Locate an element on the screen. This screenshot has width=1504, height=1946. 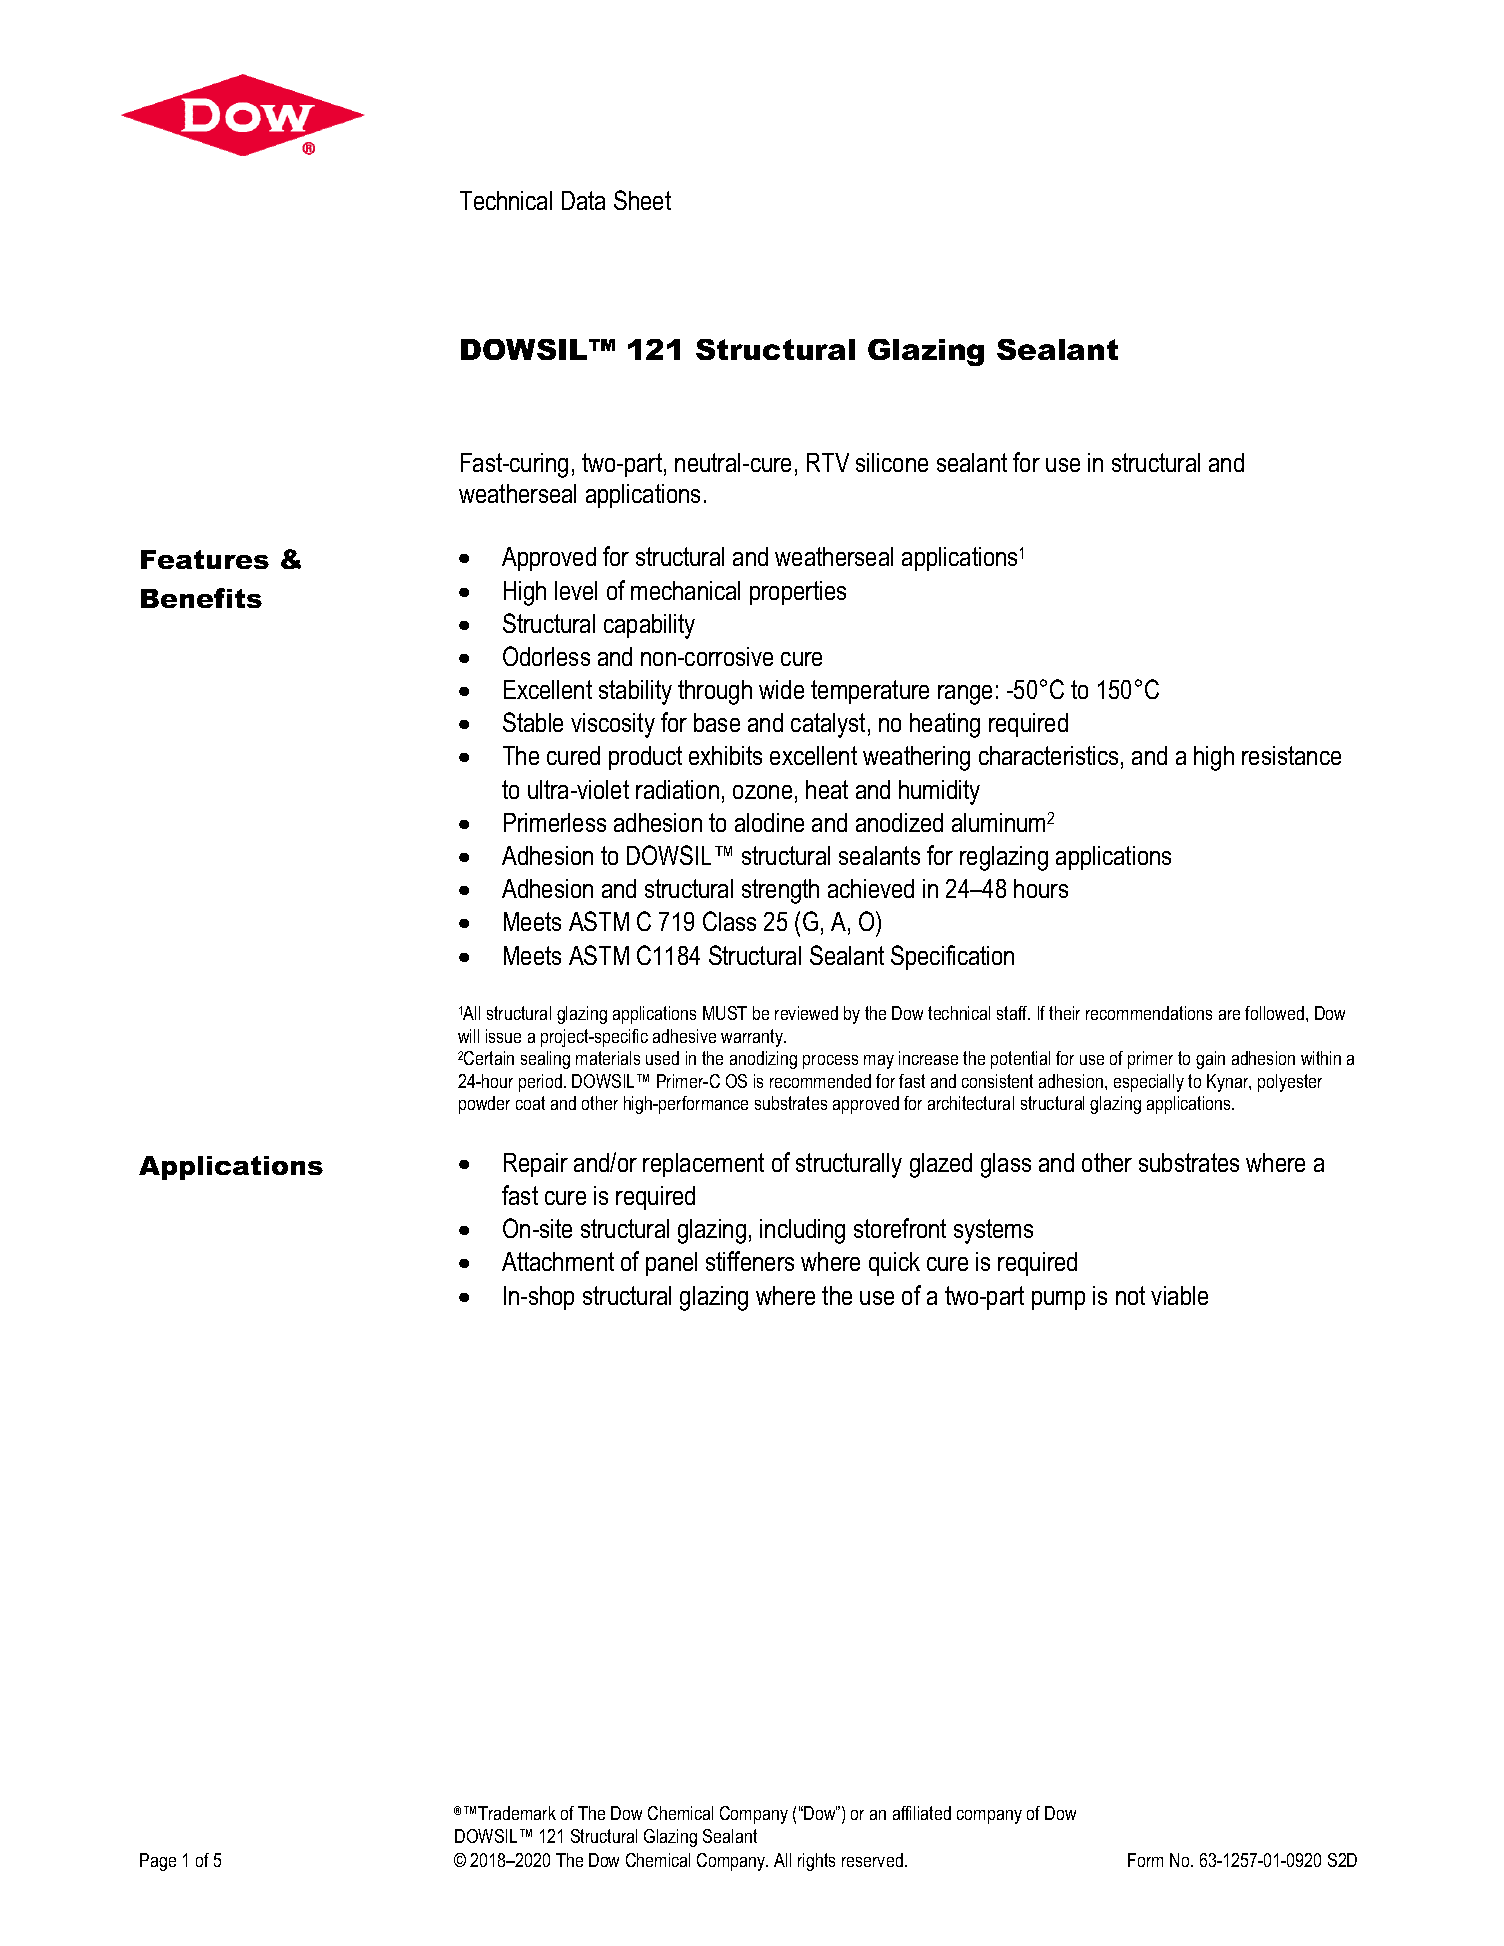
affiliated is located at coordinates (922, 1813).
